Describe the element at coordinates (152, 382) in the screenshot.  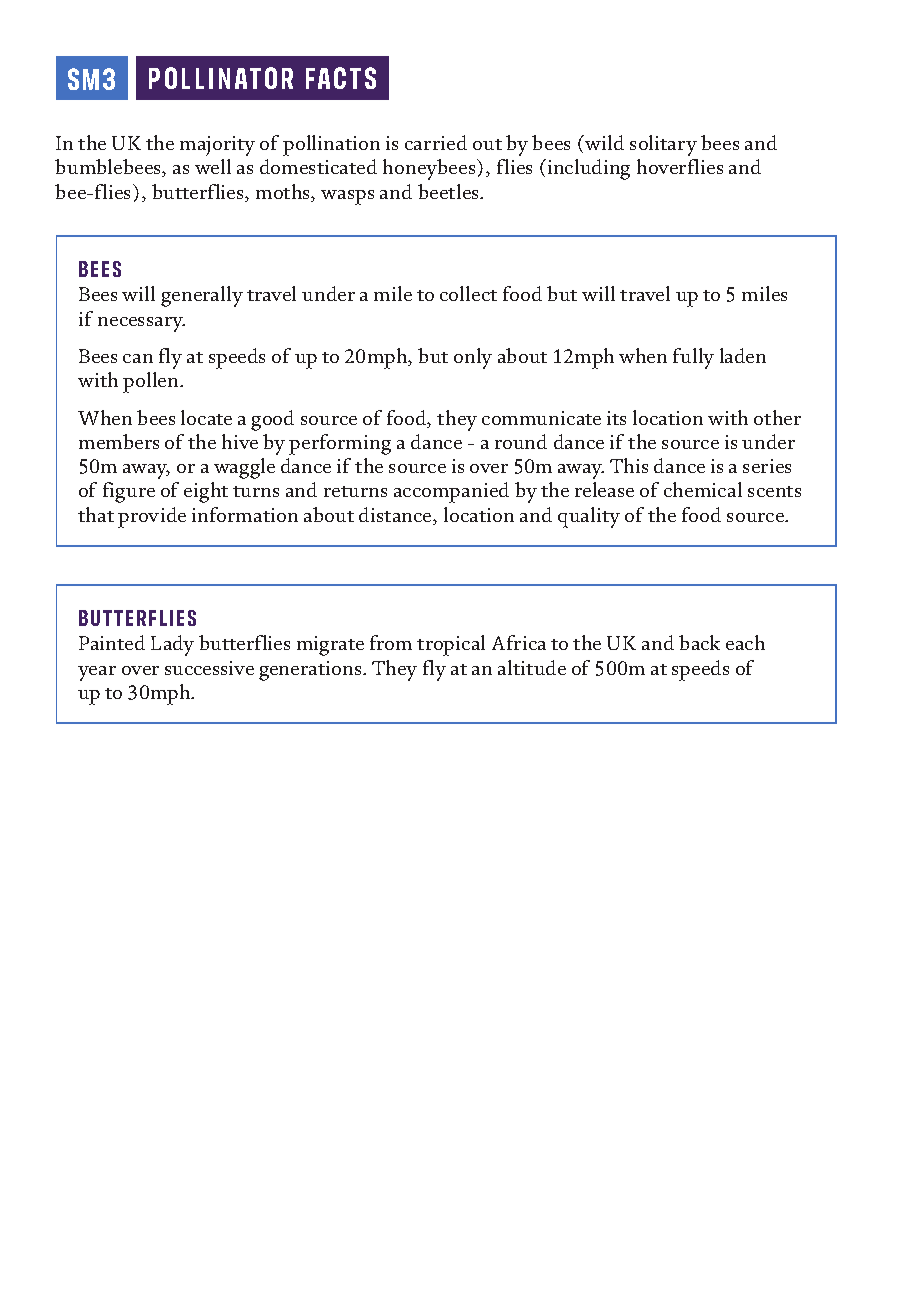
I see `pollen` at that location.
